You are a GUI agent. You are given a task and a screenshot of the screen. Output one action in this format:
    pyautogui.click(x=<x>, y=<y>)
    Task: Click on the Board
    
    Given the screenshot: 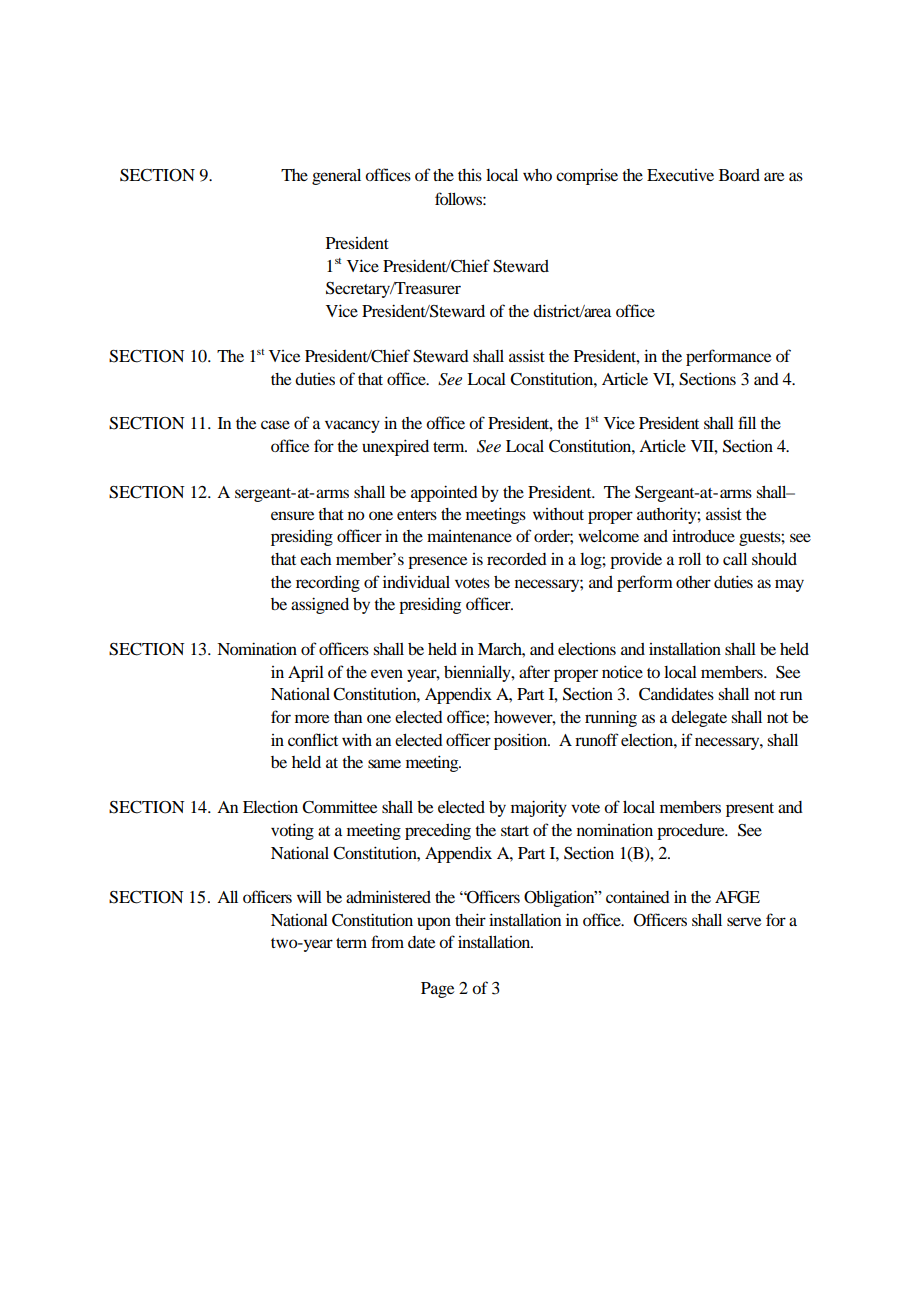 What is the action you would take?
    pyautogui.click(x=739, y=175)
